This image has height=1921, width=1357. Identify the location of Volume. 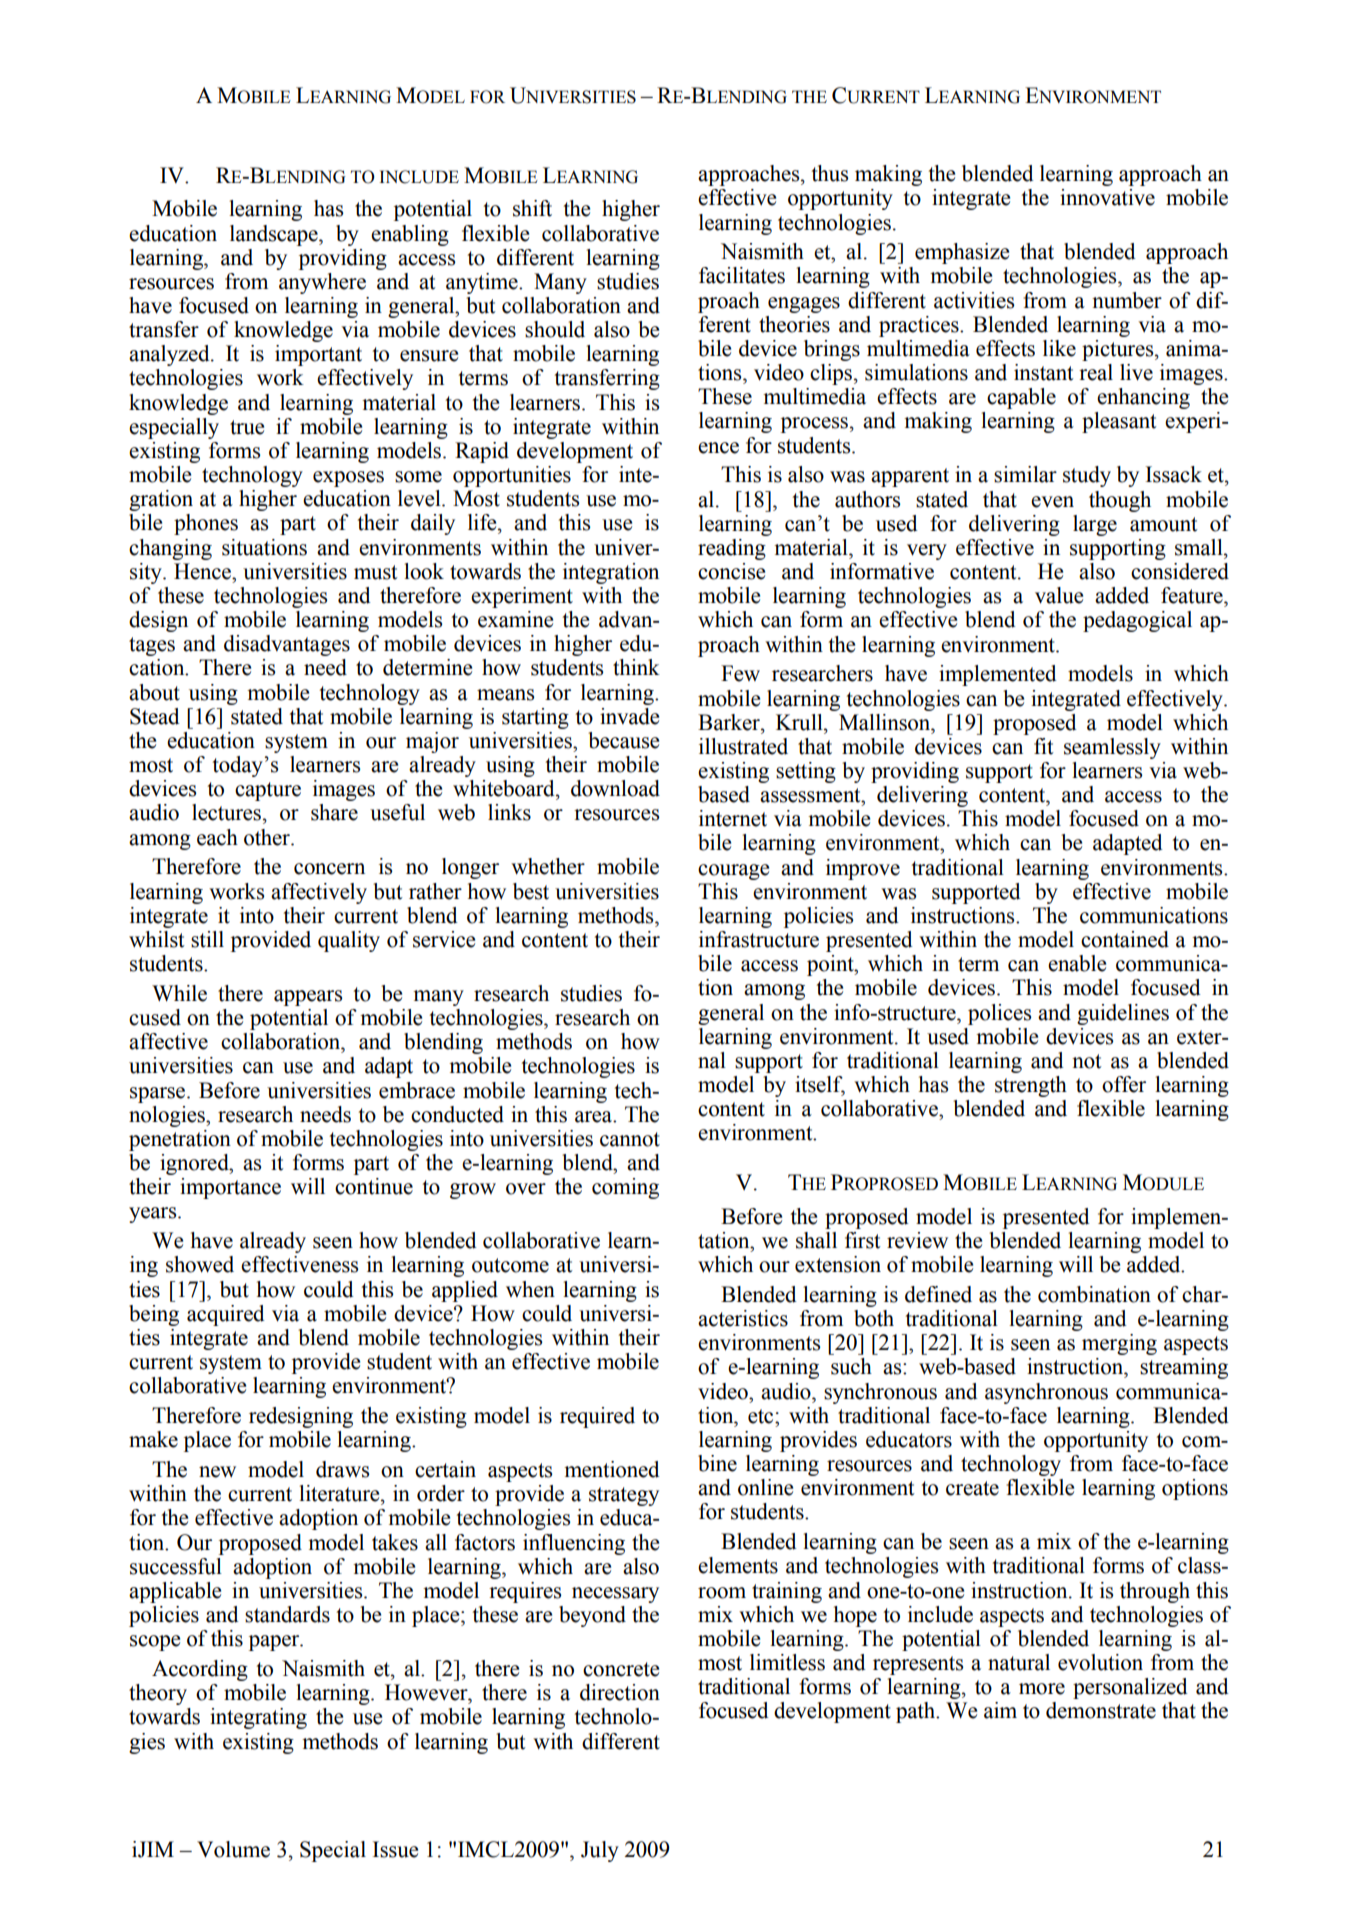
(233, 1849).
